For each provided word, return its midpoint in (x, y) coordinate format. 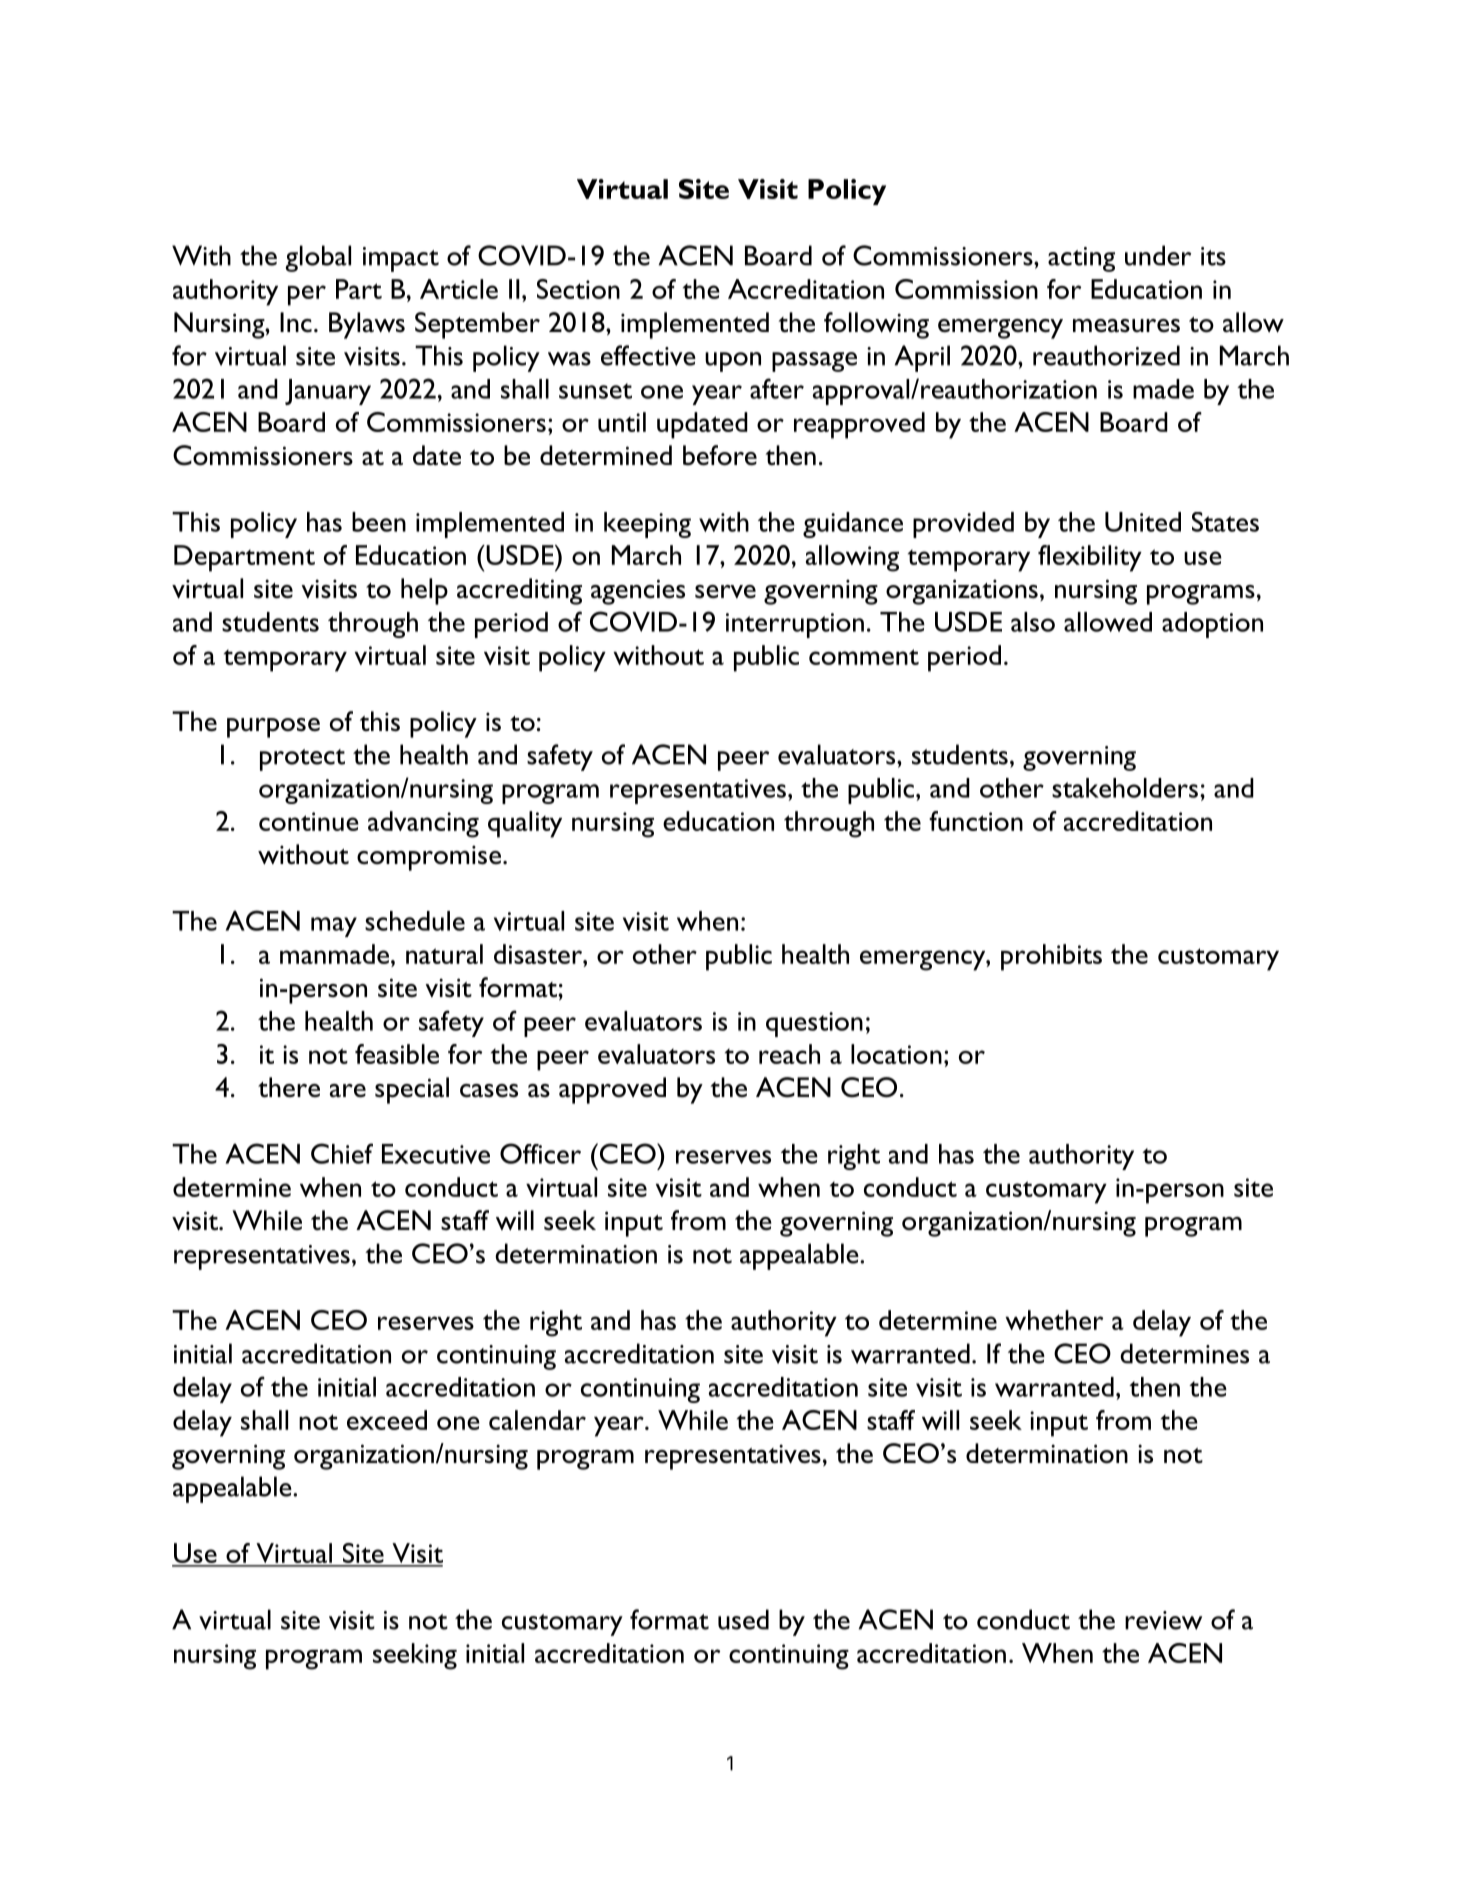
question (814, 1024)
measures (1126, 326)
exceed (387, 1420)
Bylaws (367, 325)
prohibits (1051, 957)
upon (733, 362)
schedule (415, 921)
